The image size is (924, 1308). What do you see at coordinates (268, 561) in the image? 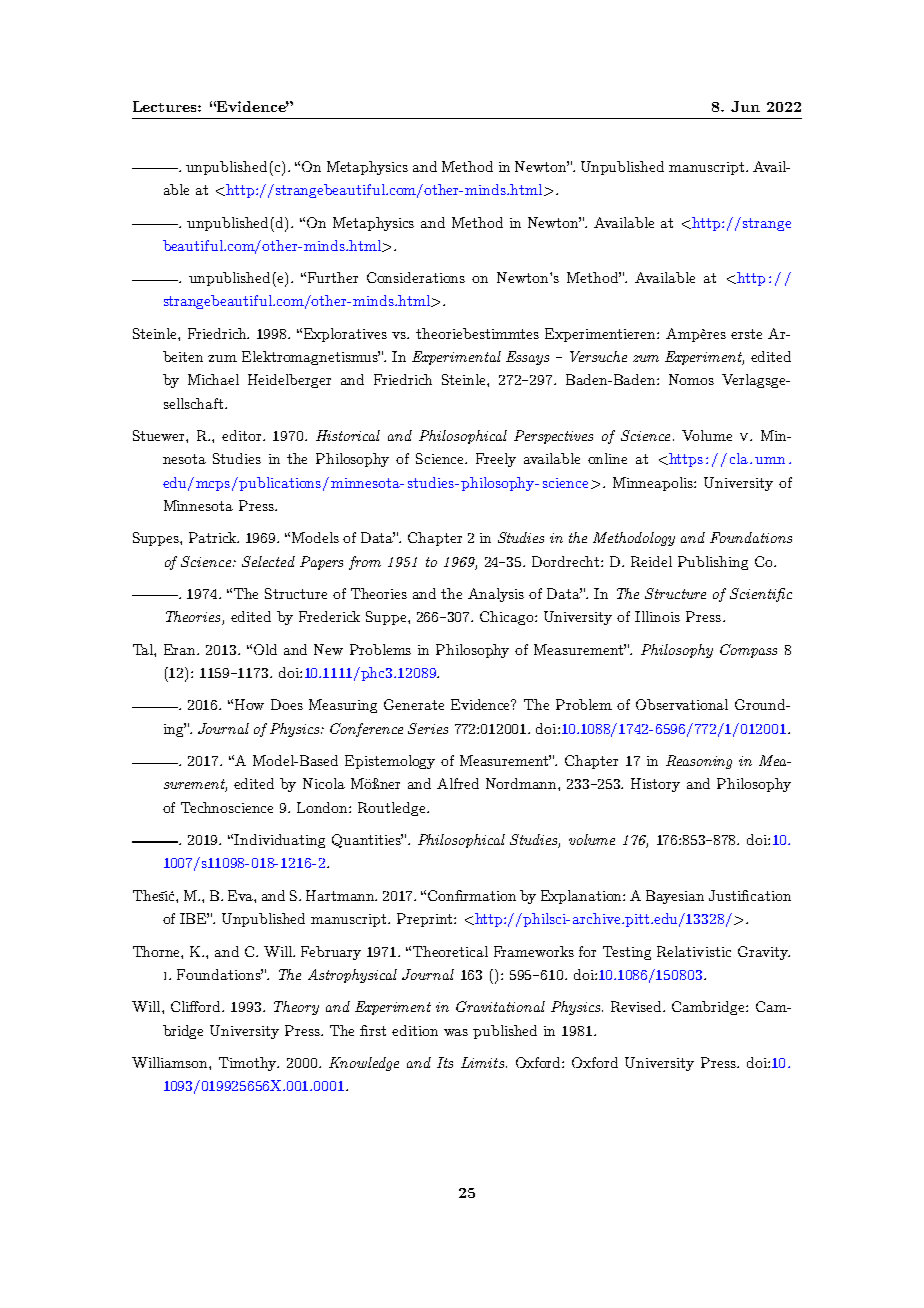
I see `Selected` at bounding box center [268, 561].
